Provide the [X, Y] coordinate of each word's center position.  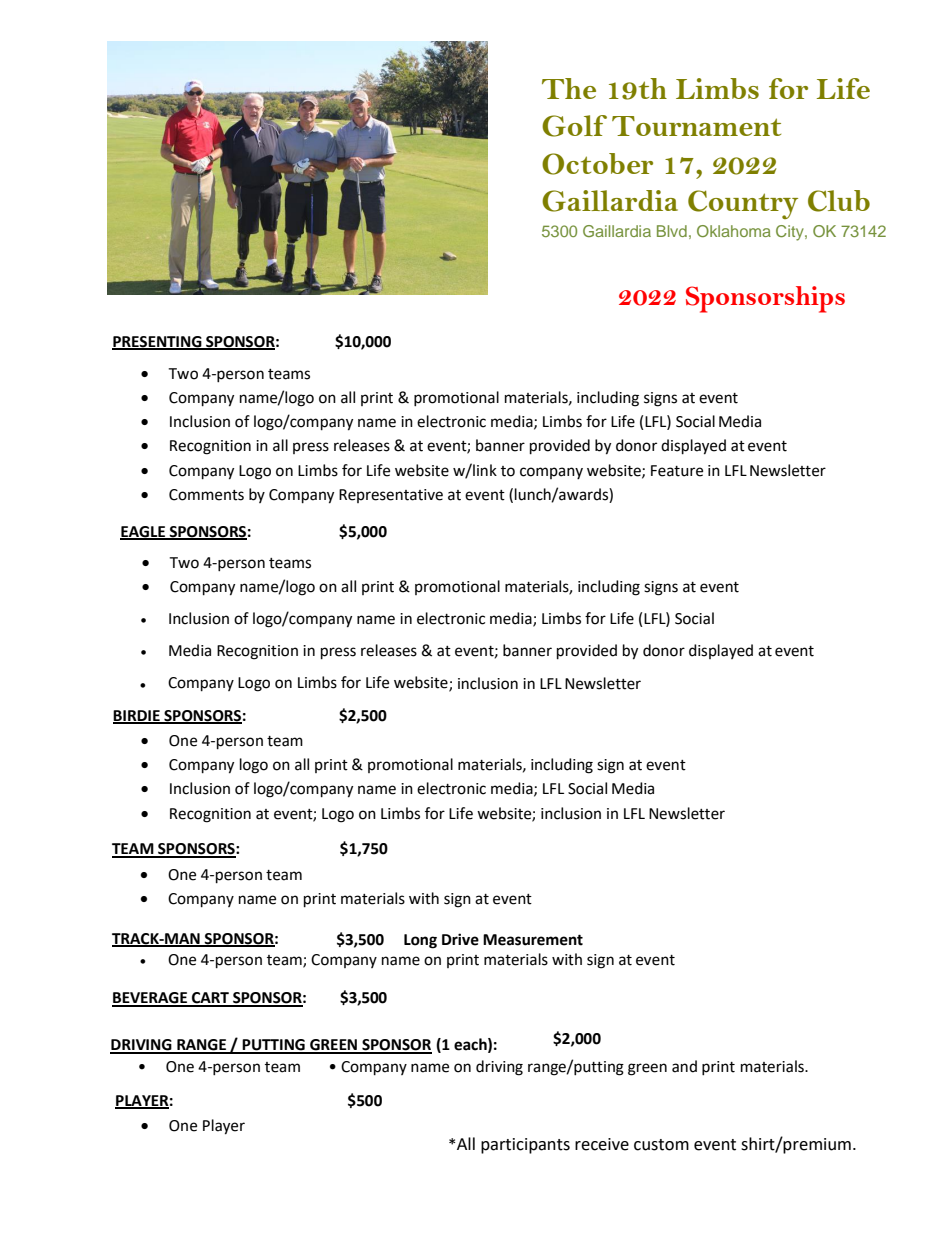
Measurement [533, 940]
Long [420, 941]
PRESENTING [158, 342]
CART [210, 999]
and [684, 1066]
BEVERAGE [150, 999]
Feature [677, 471]
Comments [206, 495]
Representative [391, 496]
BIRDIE [137, 716]
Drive [460, 939]
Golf [574, 126]
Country [743, 204]
